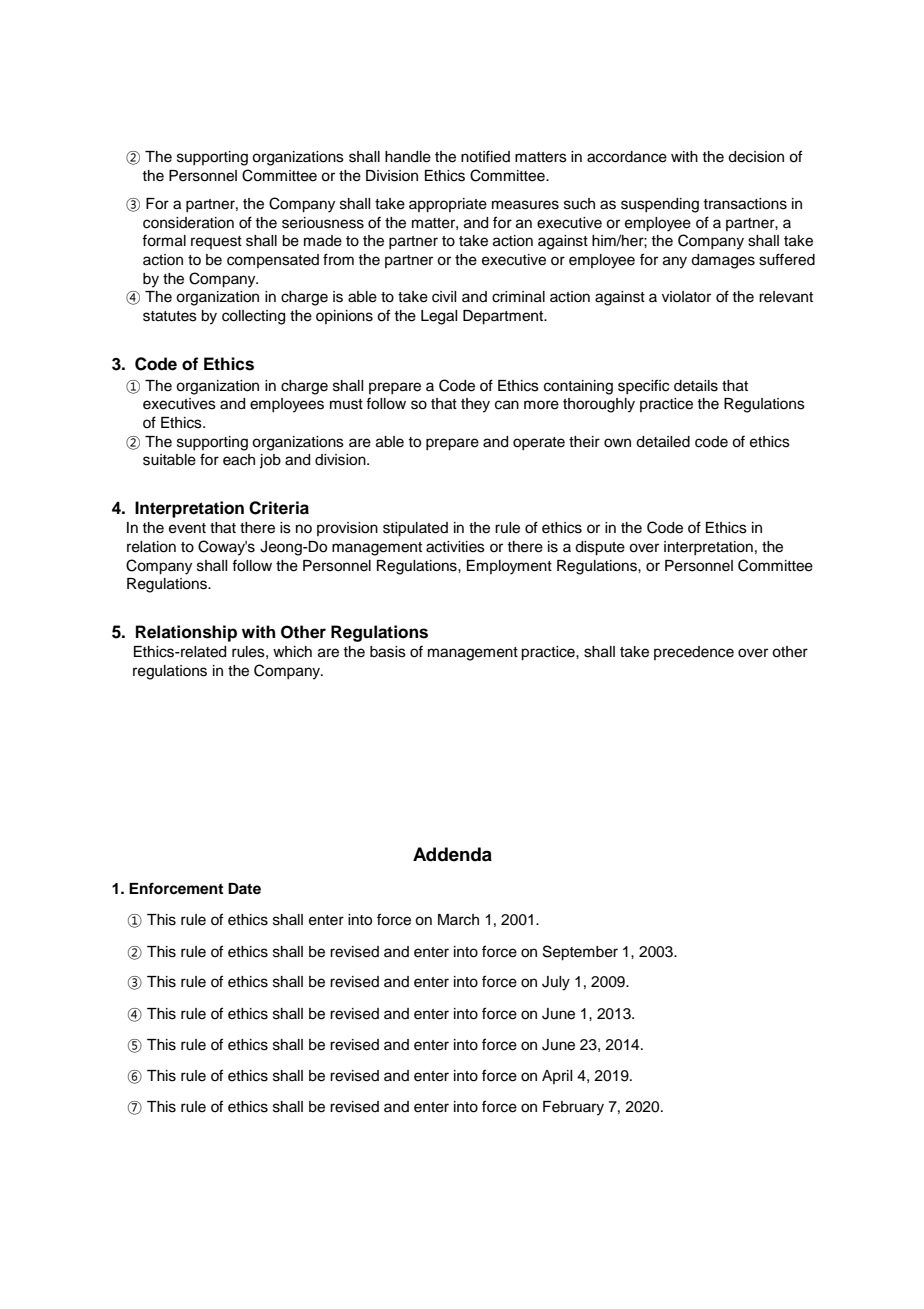 Image resolution: width=924 pixels, height=1309 pixels. Describe the element at coordinates (244, 888) in the document. I see `Date` at that location.
